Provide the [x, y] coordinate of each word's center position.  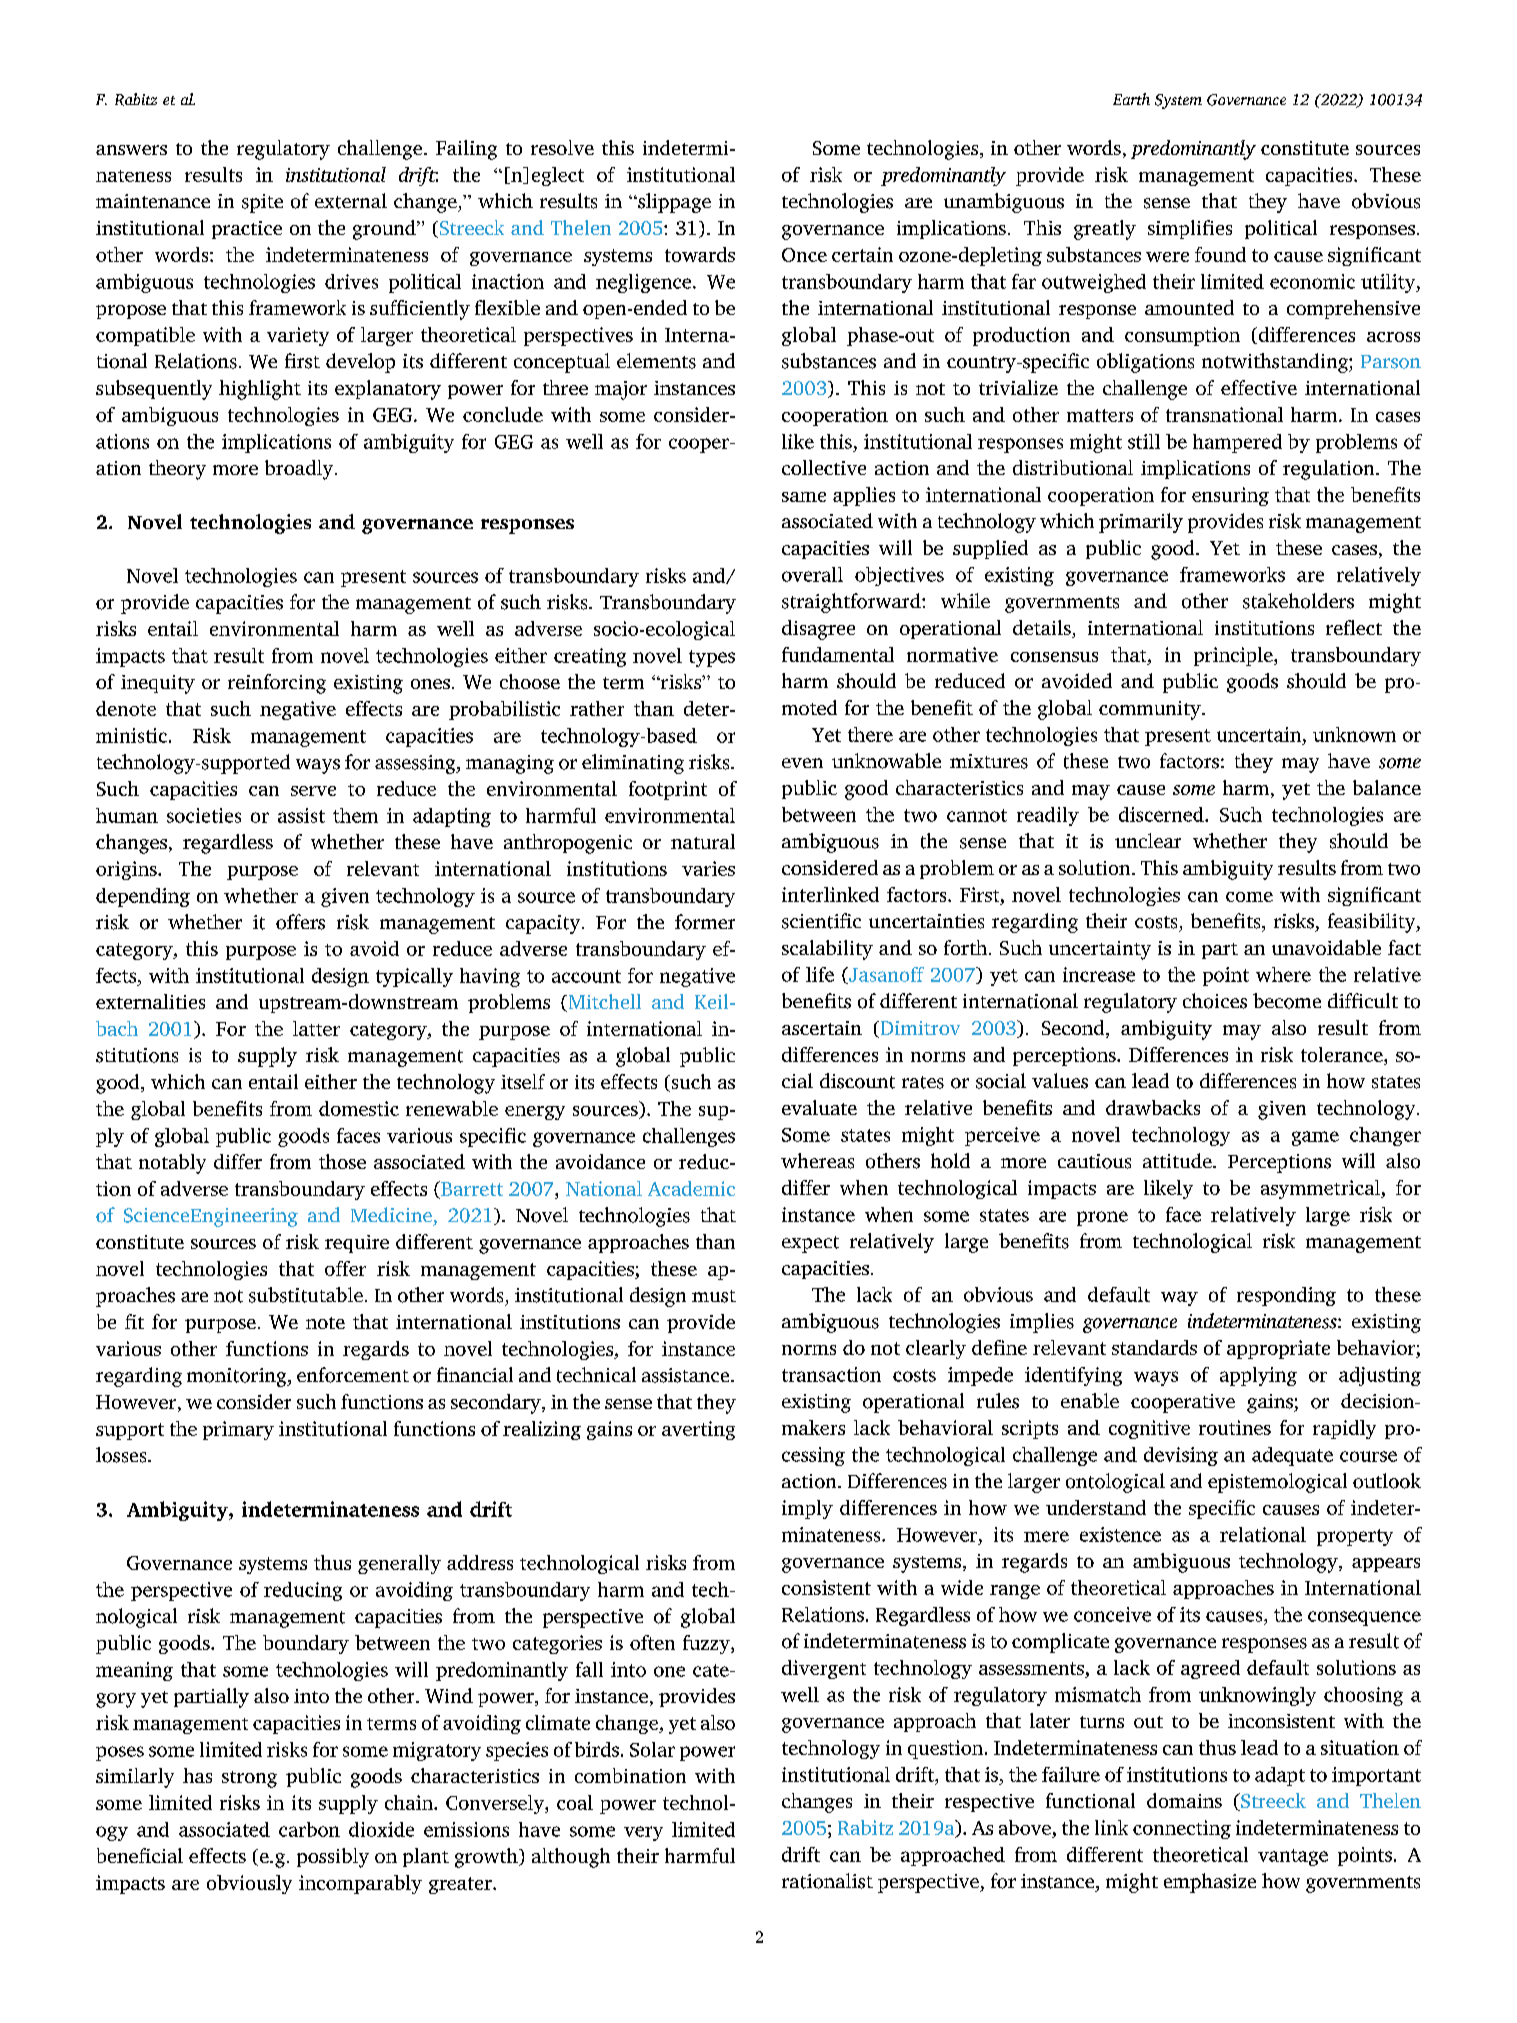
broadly [300, 470]
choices [1215, 1001]
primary [238, 1430]
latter [316, 1028]
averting [698, 1430]
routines [1235, 1427]
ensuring [1230, 496]
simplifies [1190, 229]
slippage [673, 203]
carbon [309, 1829]
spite [262, 203]
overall [812, 574]
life [820, 974]
